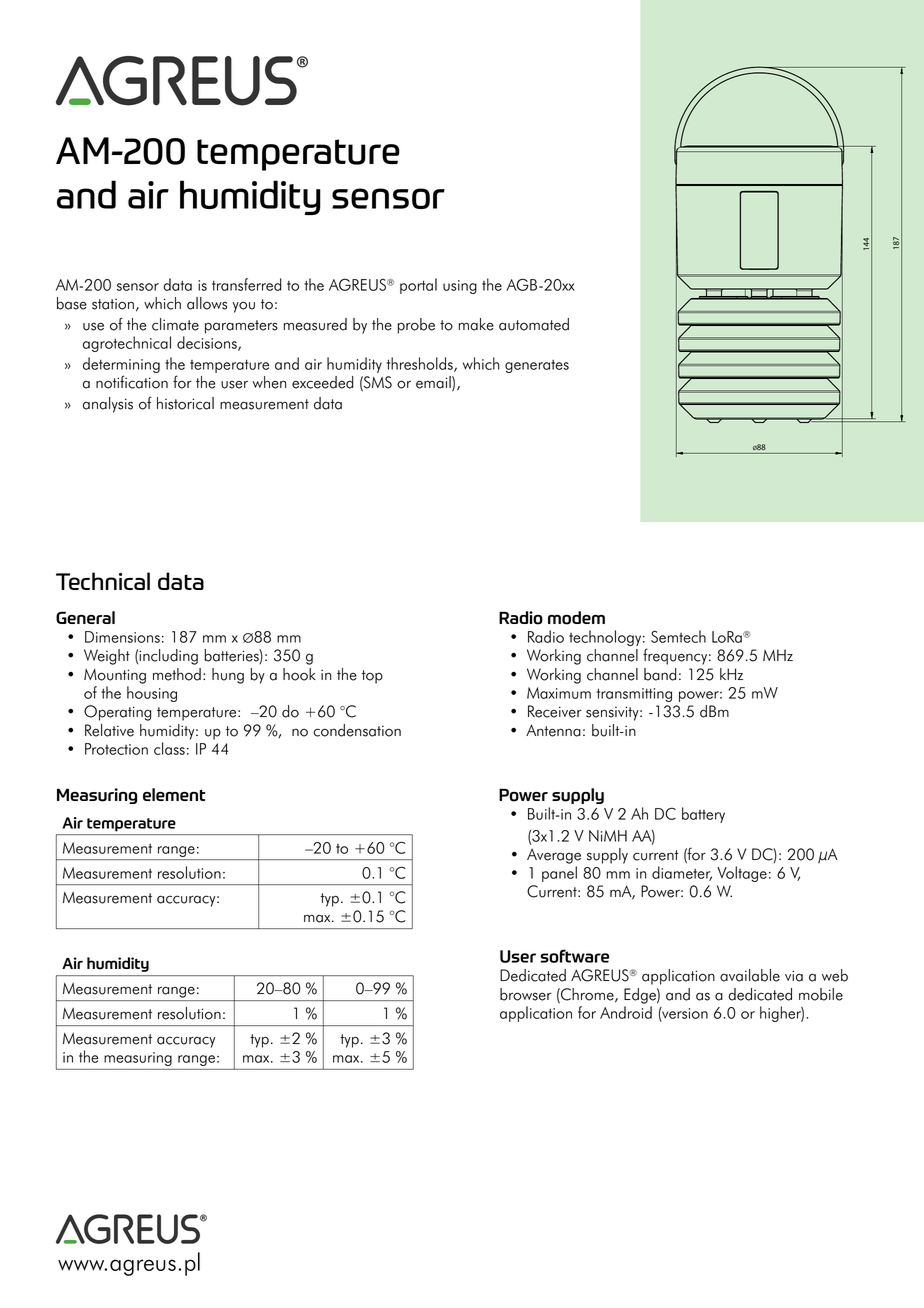  What do you see at coordinates (357, 730) in the screenshot?
I see `condensation` at bounding box center [357, 730].
